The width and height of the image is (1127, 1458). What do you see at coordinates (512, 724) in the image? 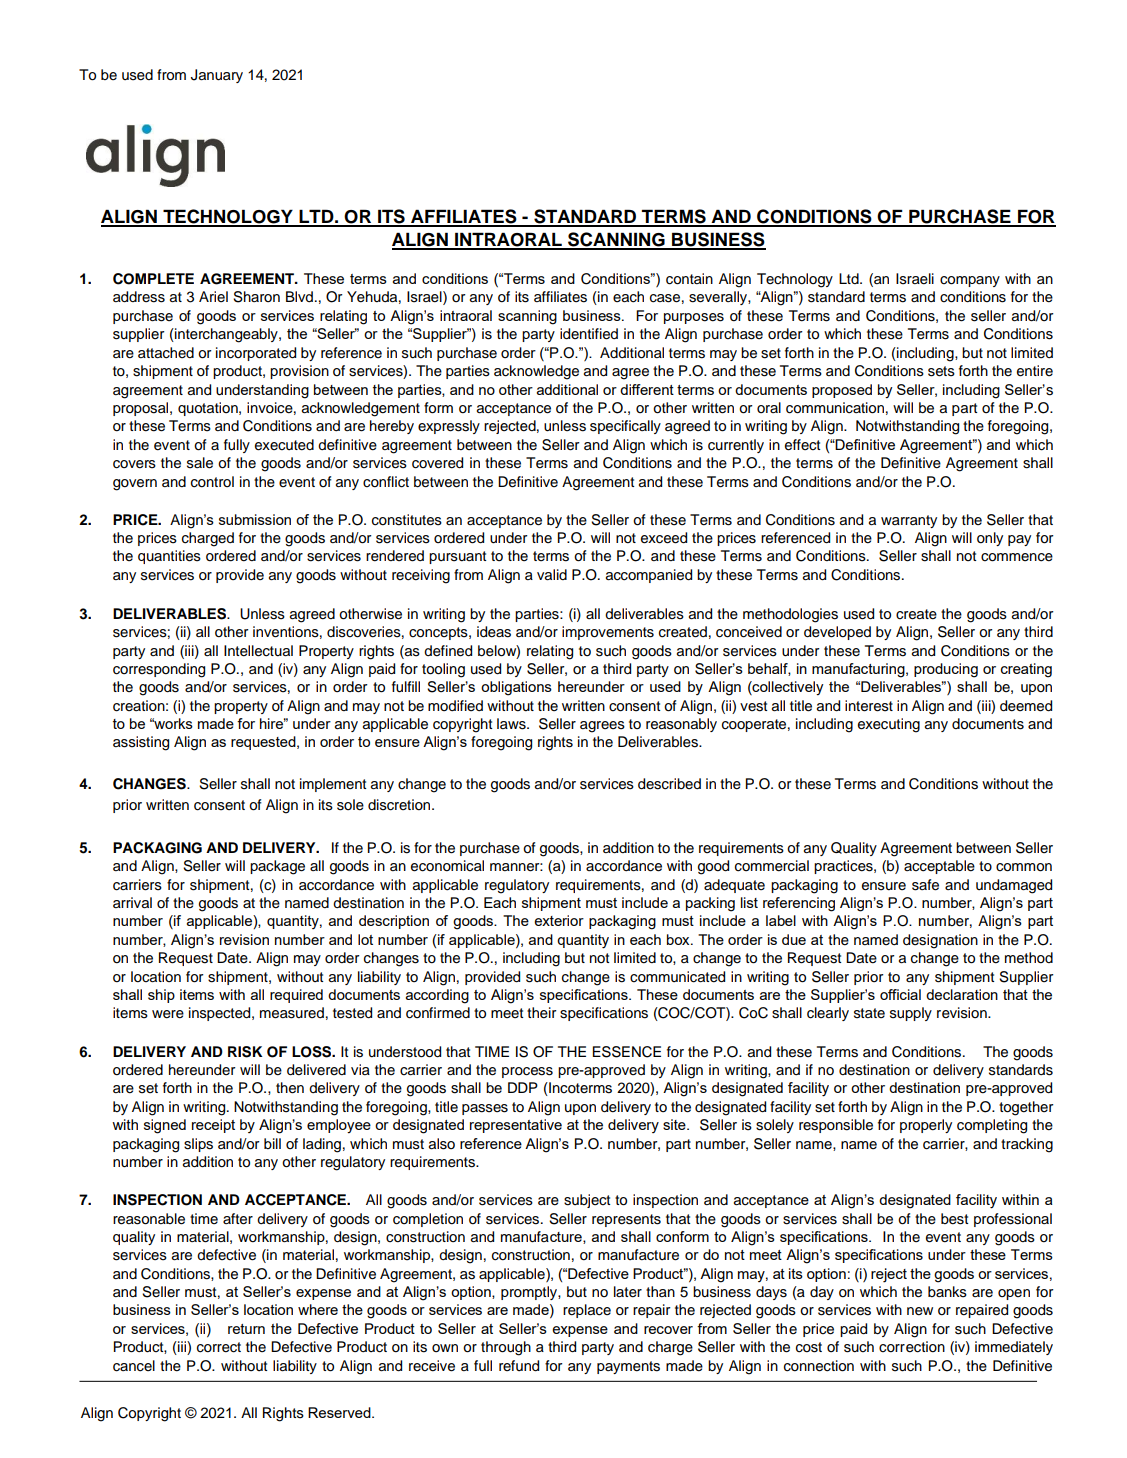
I see `laws` at bounding box center [512, 724].
